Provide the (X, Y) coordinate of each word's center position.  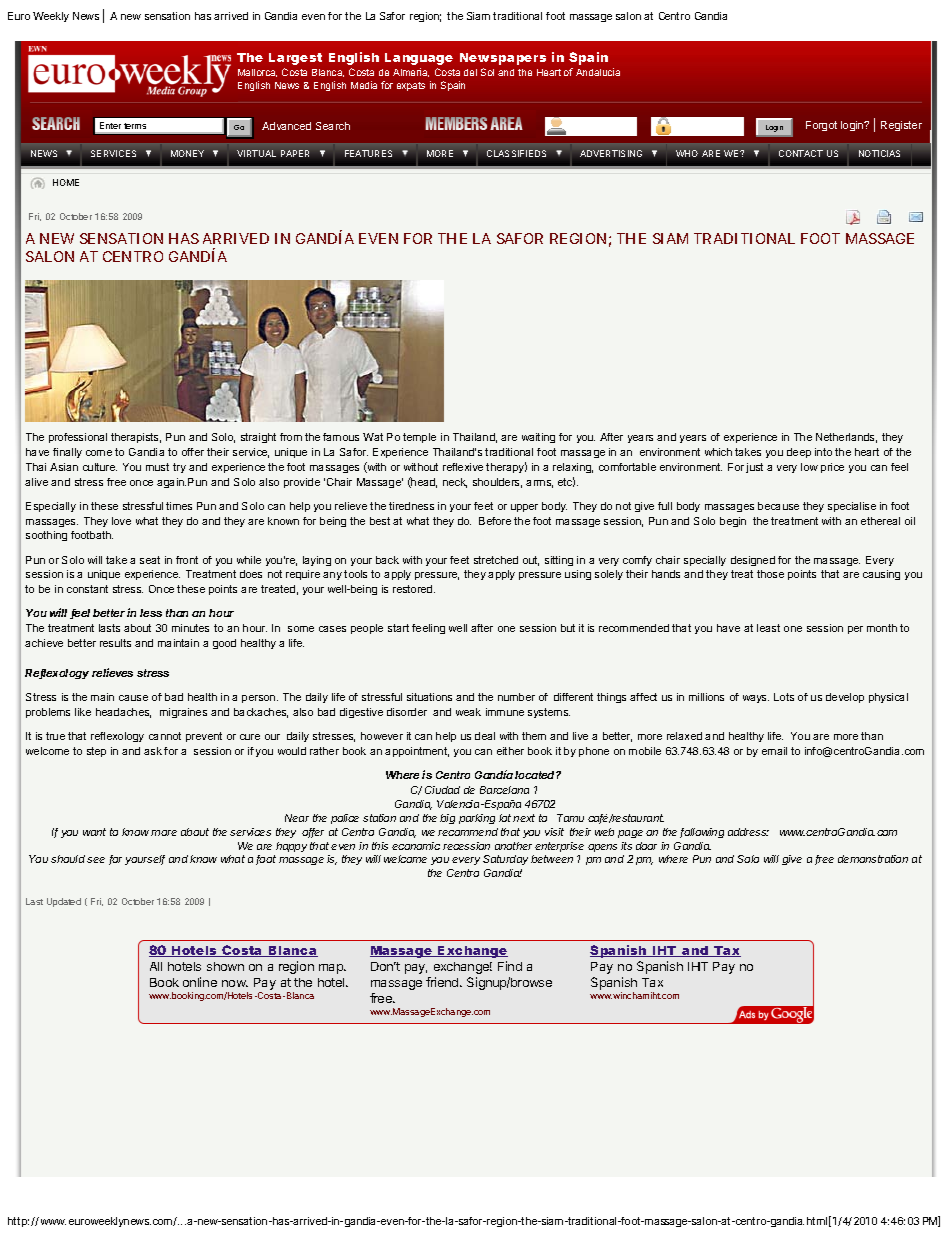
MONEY (187, 153)
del (470, 72)
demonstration (873, 859)
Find (510, 966)
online (200, 982)
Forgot (821, 126)
